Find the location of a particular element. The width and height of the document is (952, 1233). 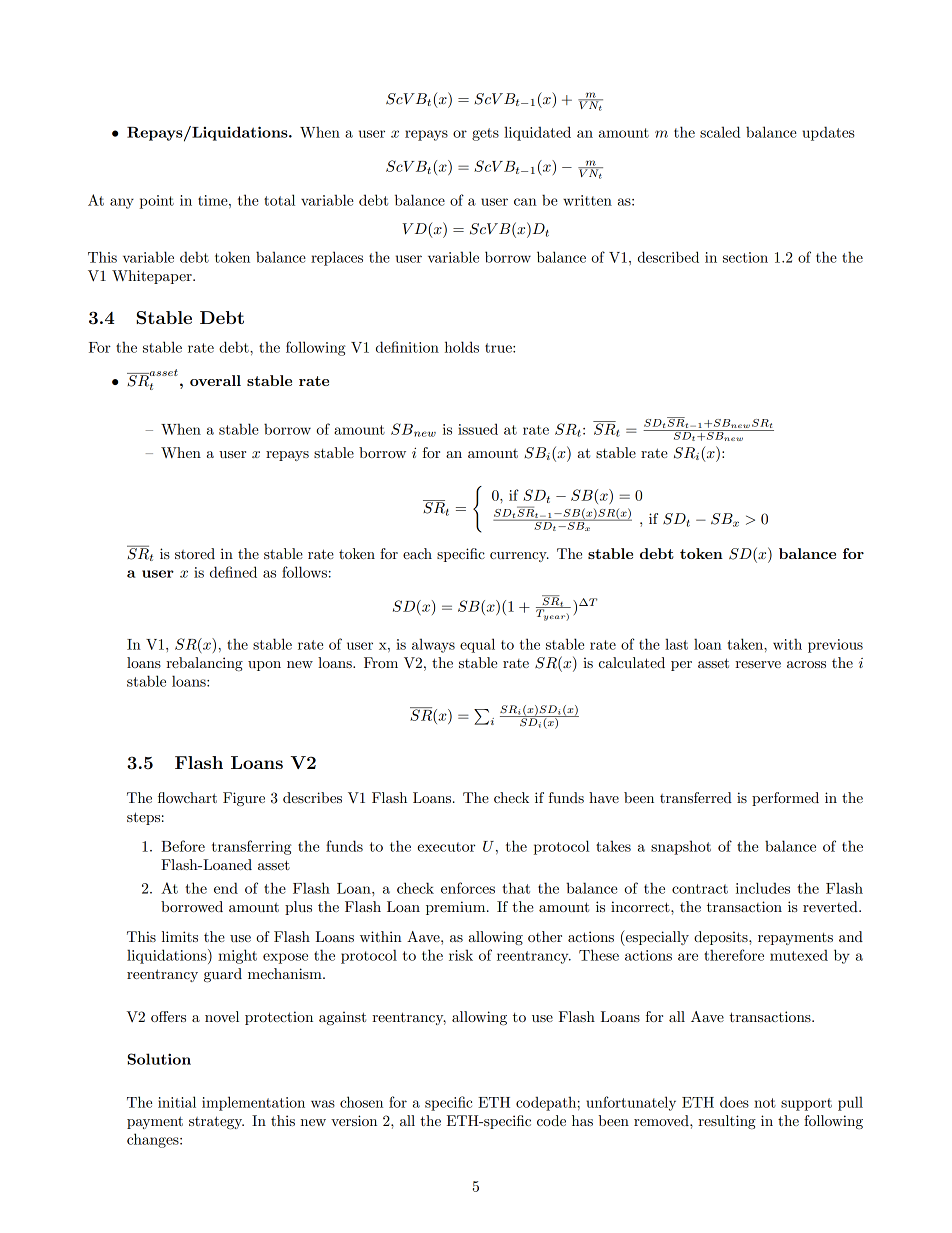

equal is located at coordinates (477, 645).
